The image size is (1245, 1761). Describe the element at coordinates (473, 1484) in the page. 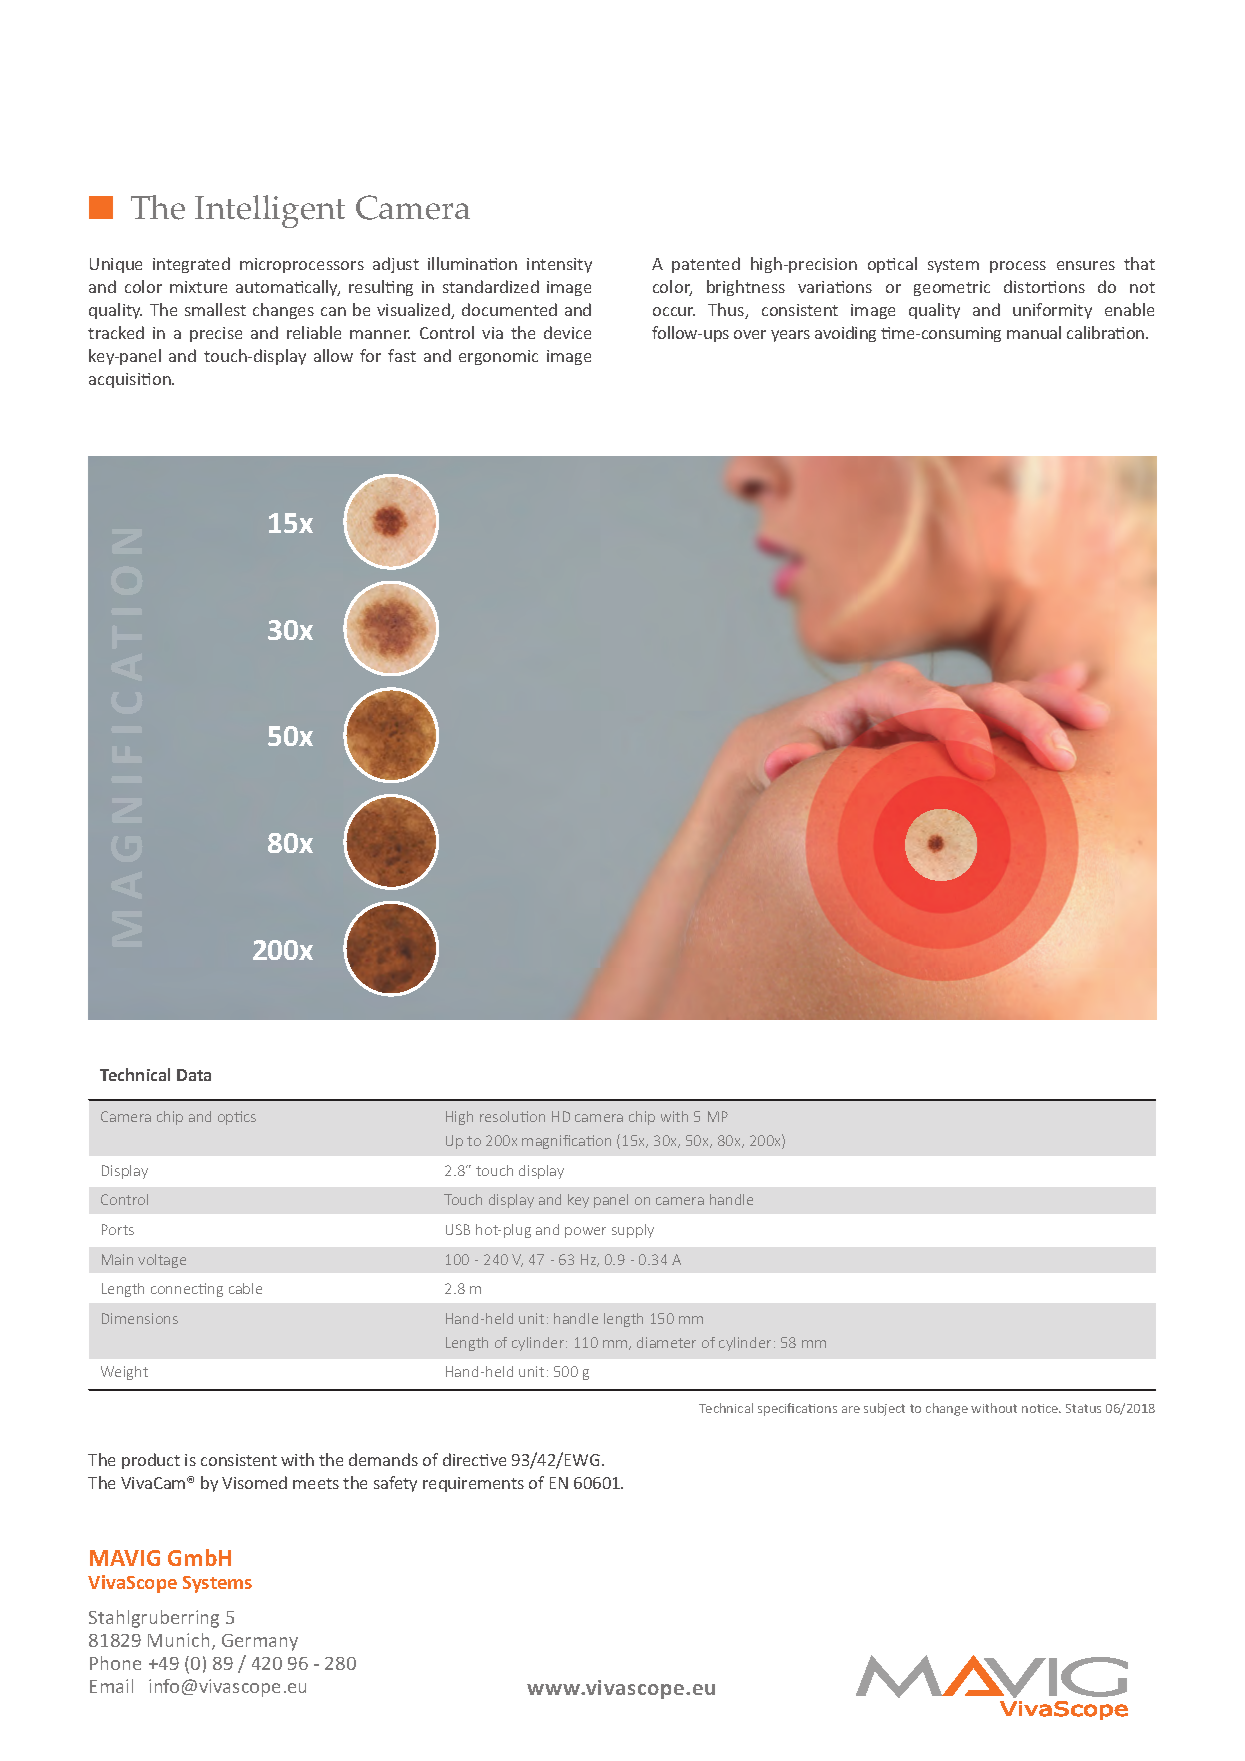

I see `requirements` at that location.
